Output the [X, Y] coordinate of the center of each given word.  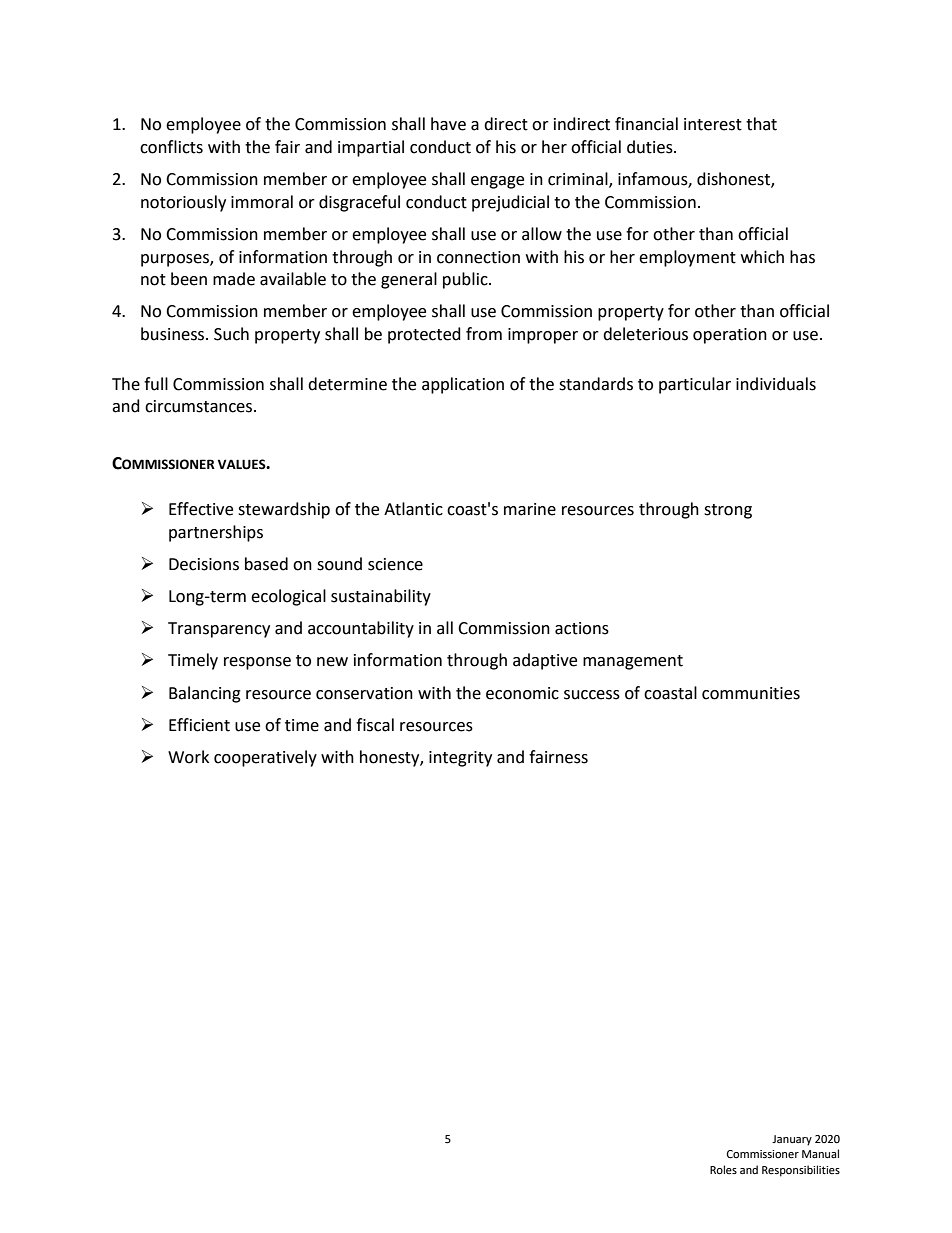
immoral [262, 202]
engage [497, 182]
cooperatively [265, 758]
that [761, 124]
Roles [723, 1170]
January [792, 1140]
